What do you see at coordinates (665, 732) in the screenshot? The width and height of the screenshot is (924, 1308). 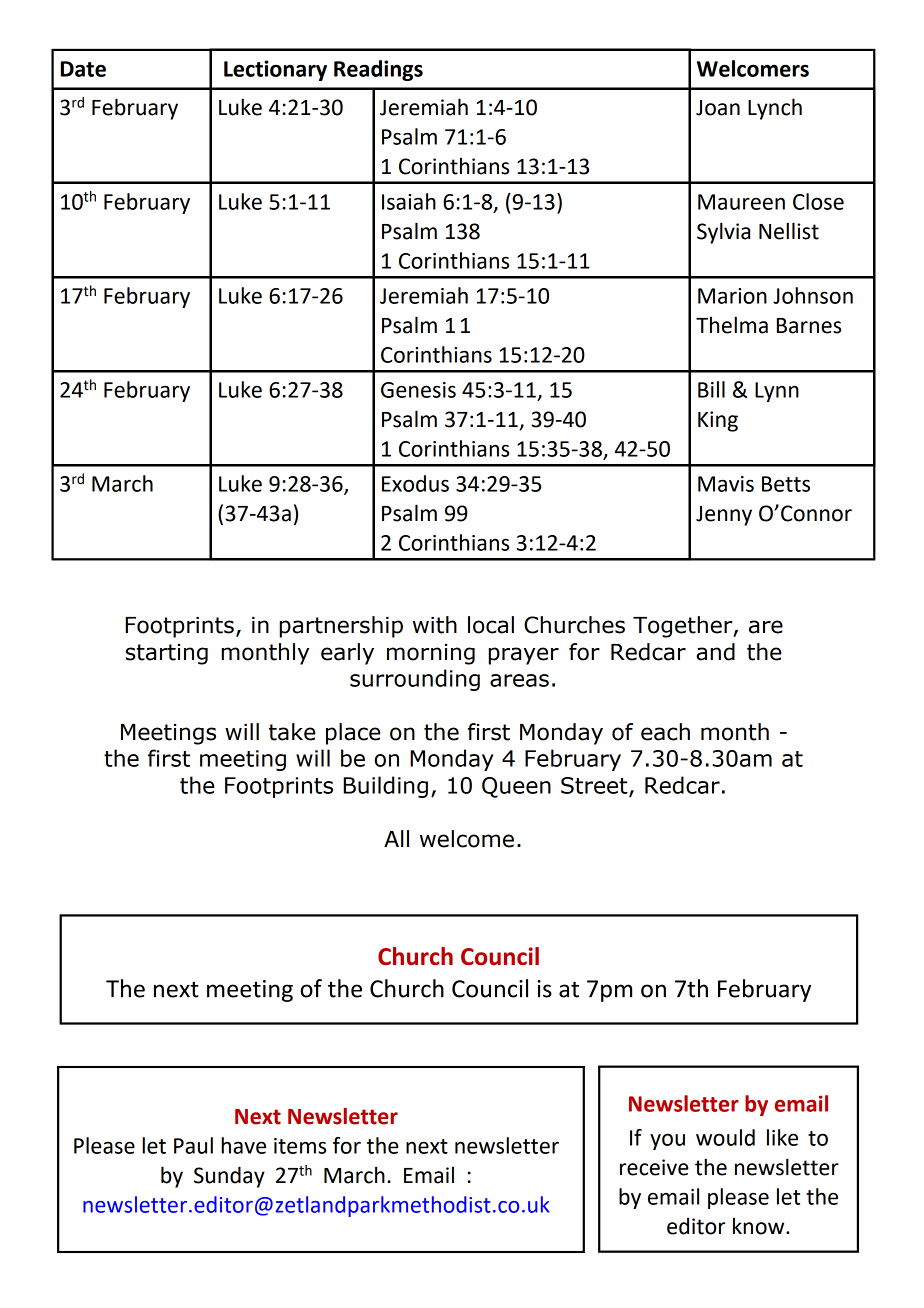 I see `each` at bounding box center [665, 732].
